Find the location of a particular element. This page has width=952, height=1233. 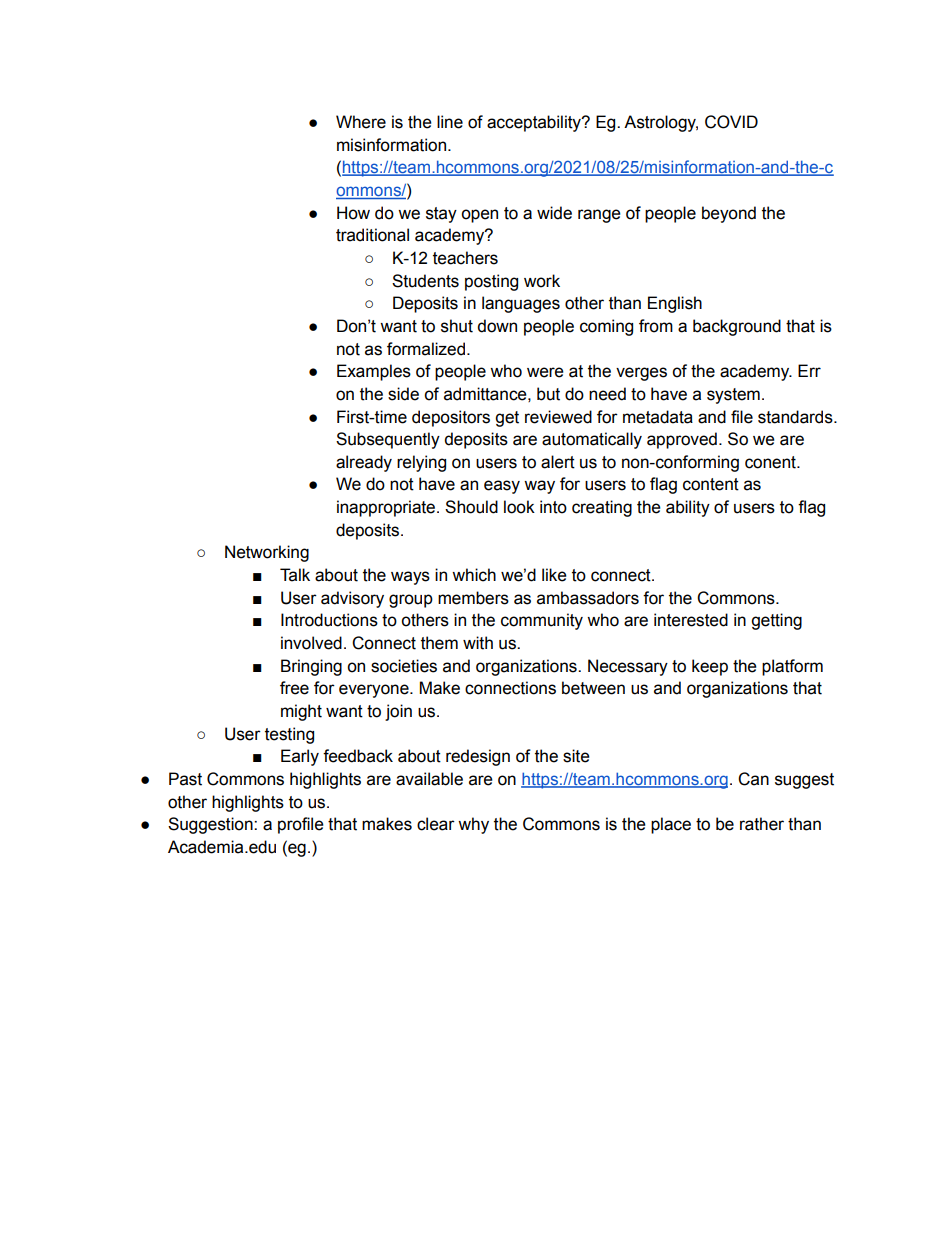

line is located at coordinates (450, 122).
